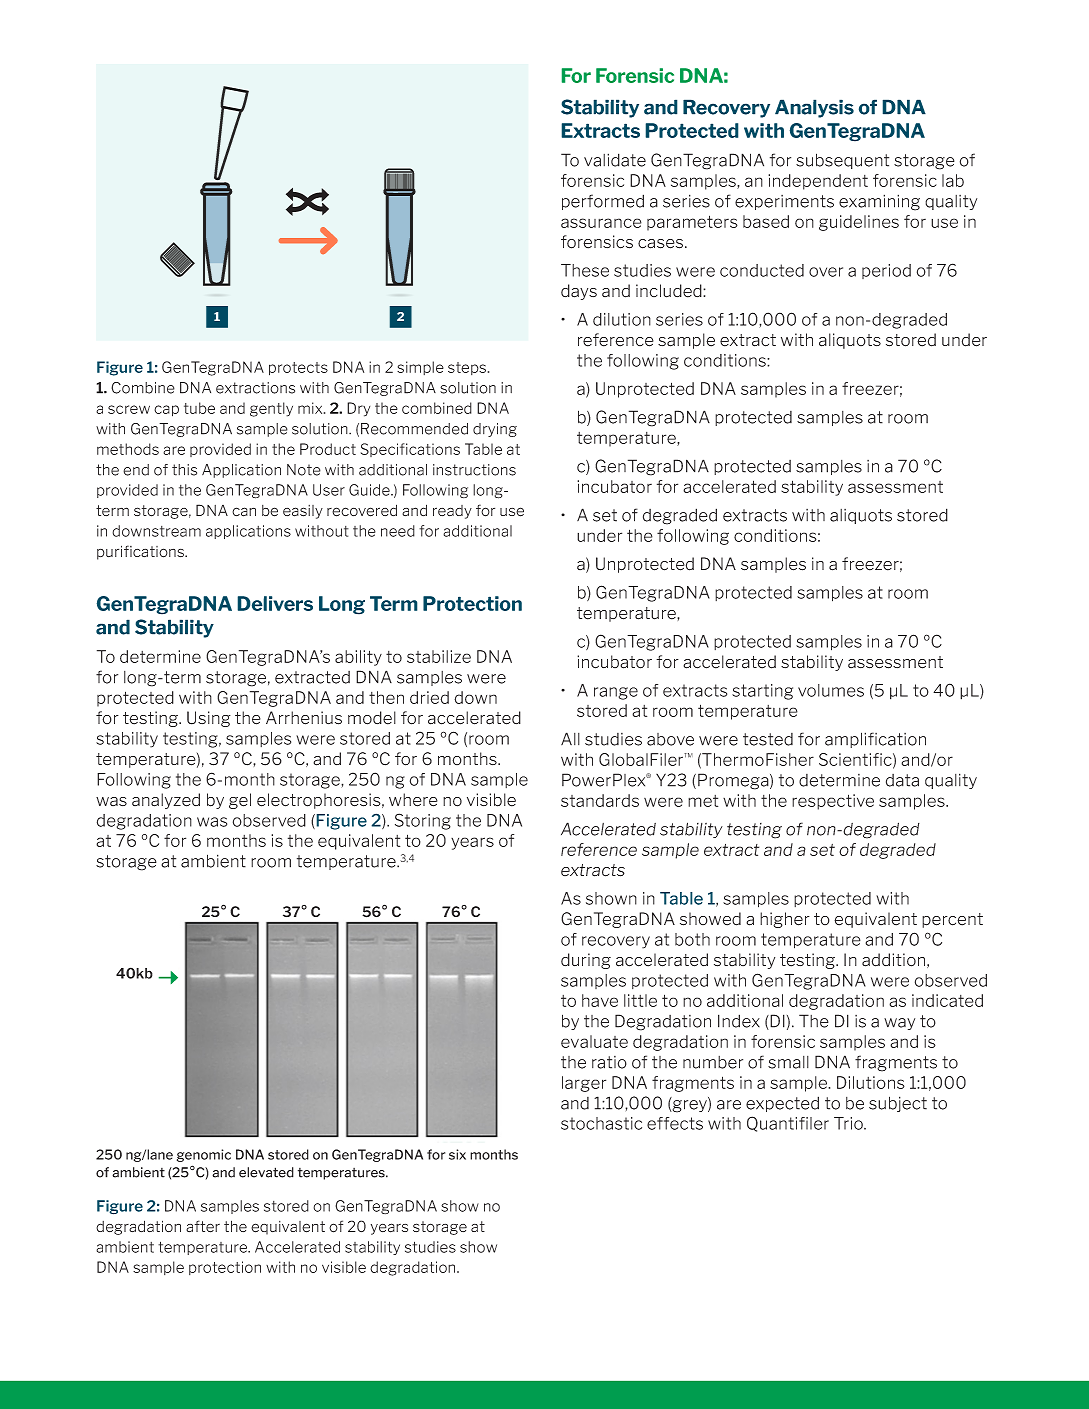 The image size is (1089, 1409). What do you see at coordinates (842, 161) in the image?
I see `subsequent` at bounding box center [842, 161].
